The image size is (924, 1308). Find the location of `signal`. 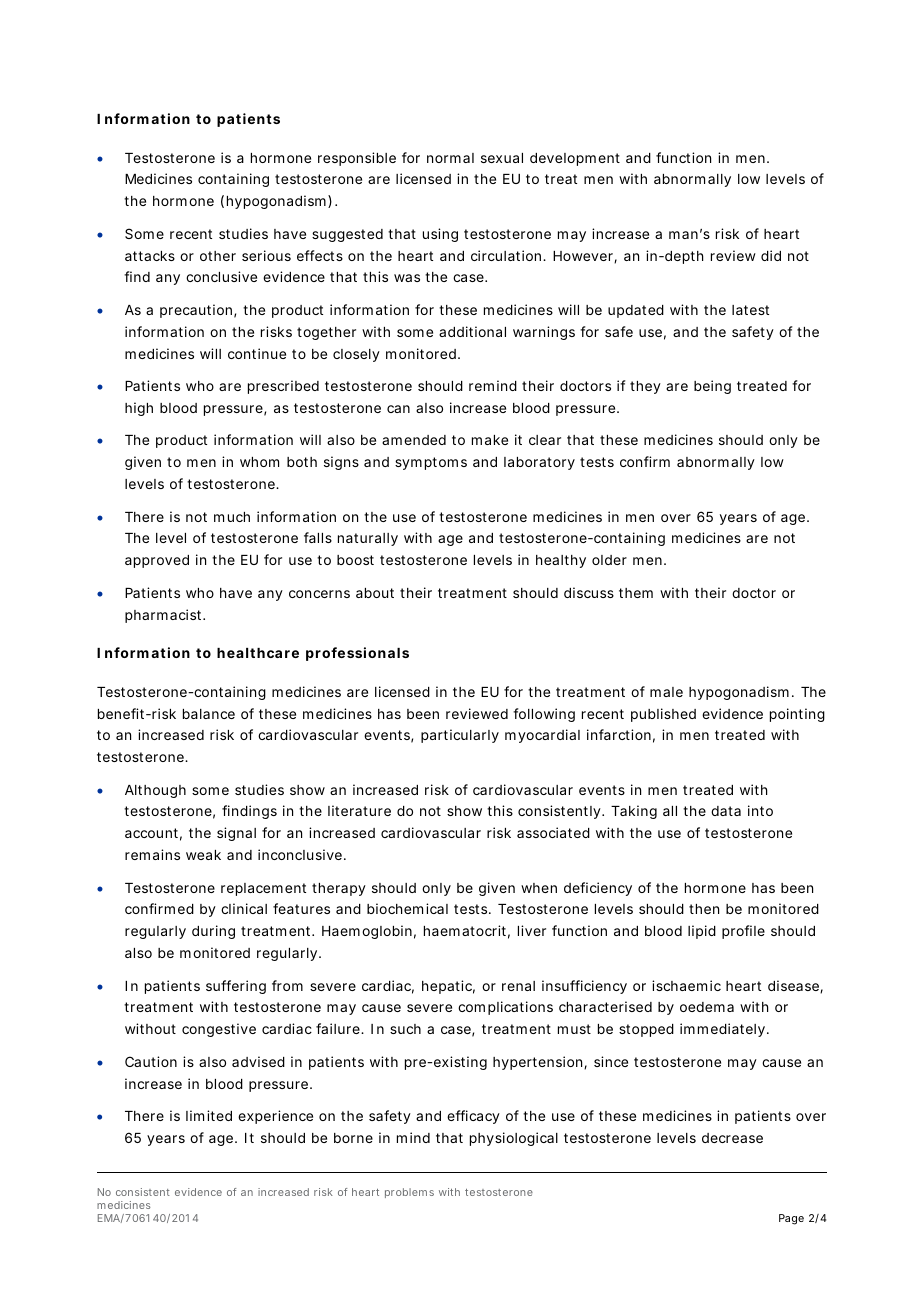

signal is located at coordinates (236, 834).
